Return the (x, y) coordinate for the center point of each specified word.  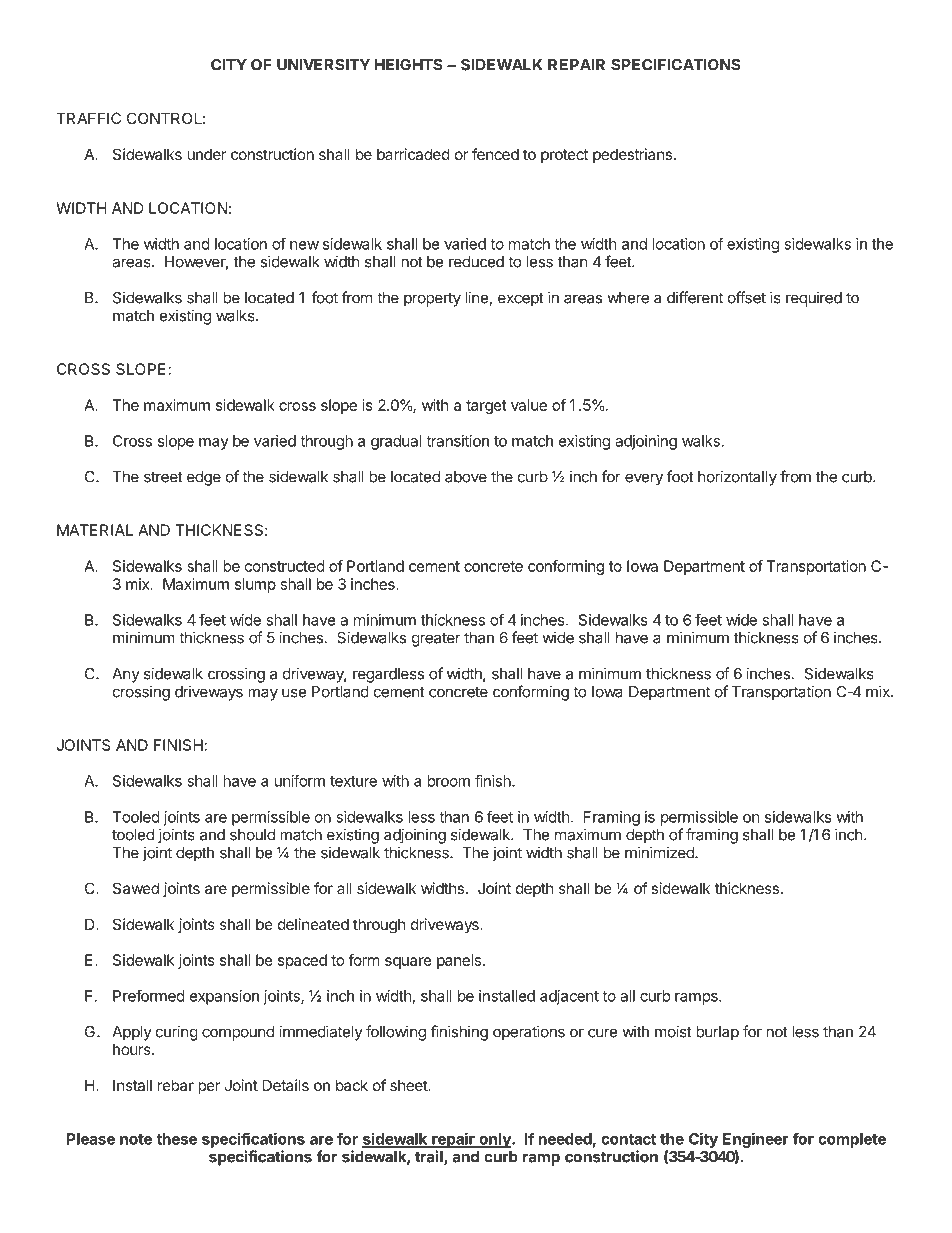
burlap (717, 1033)
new (304, 245)
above (466, 477)
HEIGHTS (408, 65)
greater (436, 640)
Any (126, 675)
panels (460, 961)
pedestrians (632, 155)
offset (747, 297)
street (163, 477)
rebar (176, 1085)
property (432, 300)
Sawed (136, 888)
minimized (660, 852)
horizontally (737, 478)
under (206, 154)
